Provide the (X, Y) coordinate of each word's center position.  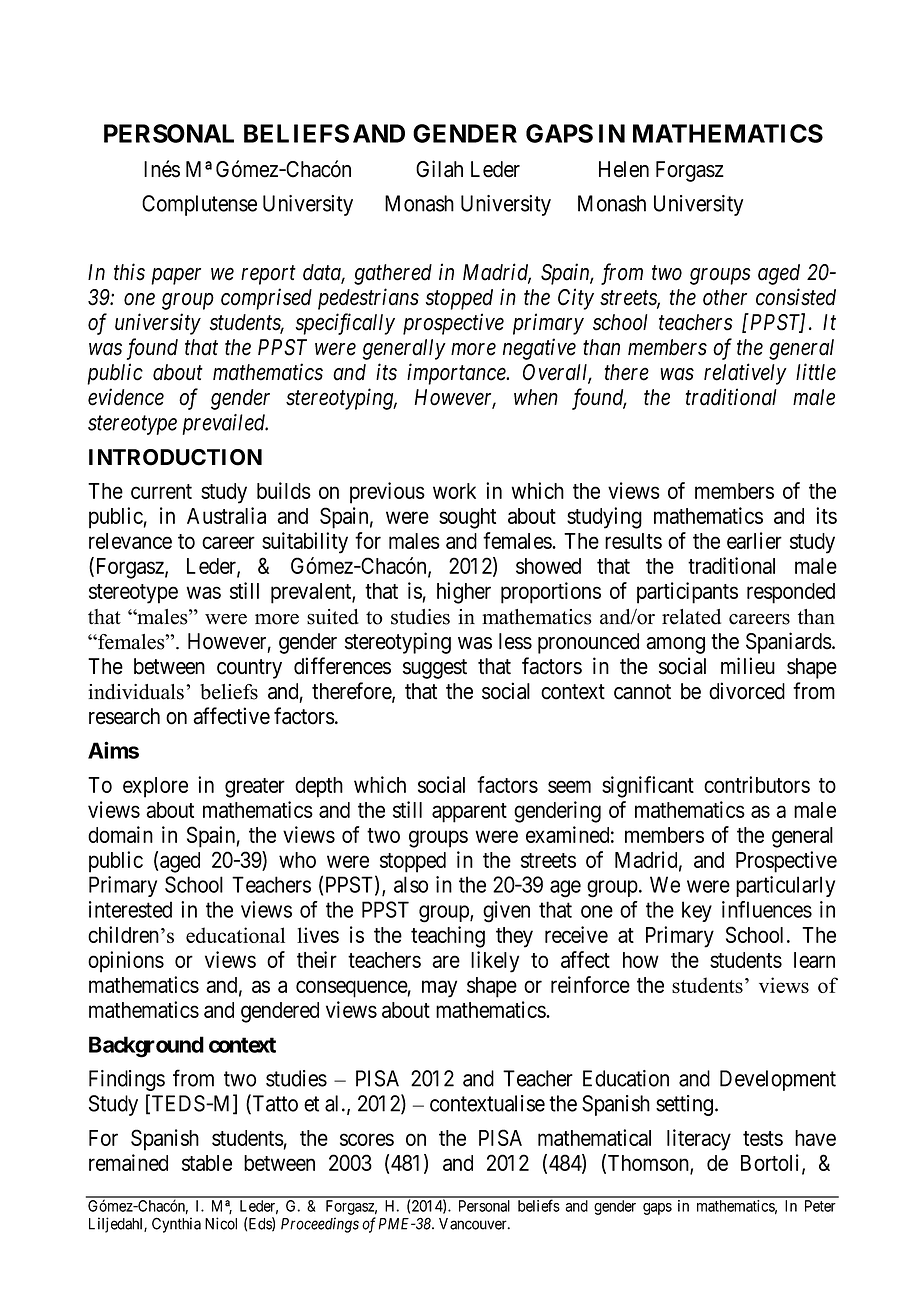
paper (176, 276)
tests (763, 1138)
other (725, 297)
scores (367, 1139)
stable (207, 1163)
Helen (624, 169)
